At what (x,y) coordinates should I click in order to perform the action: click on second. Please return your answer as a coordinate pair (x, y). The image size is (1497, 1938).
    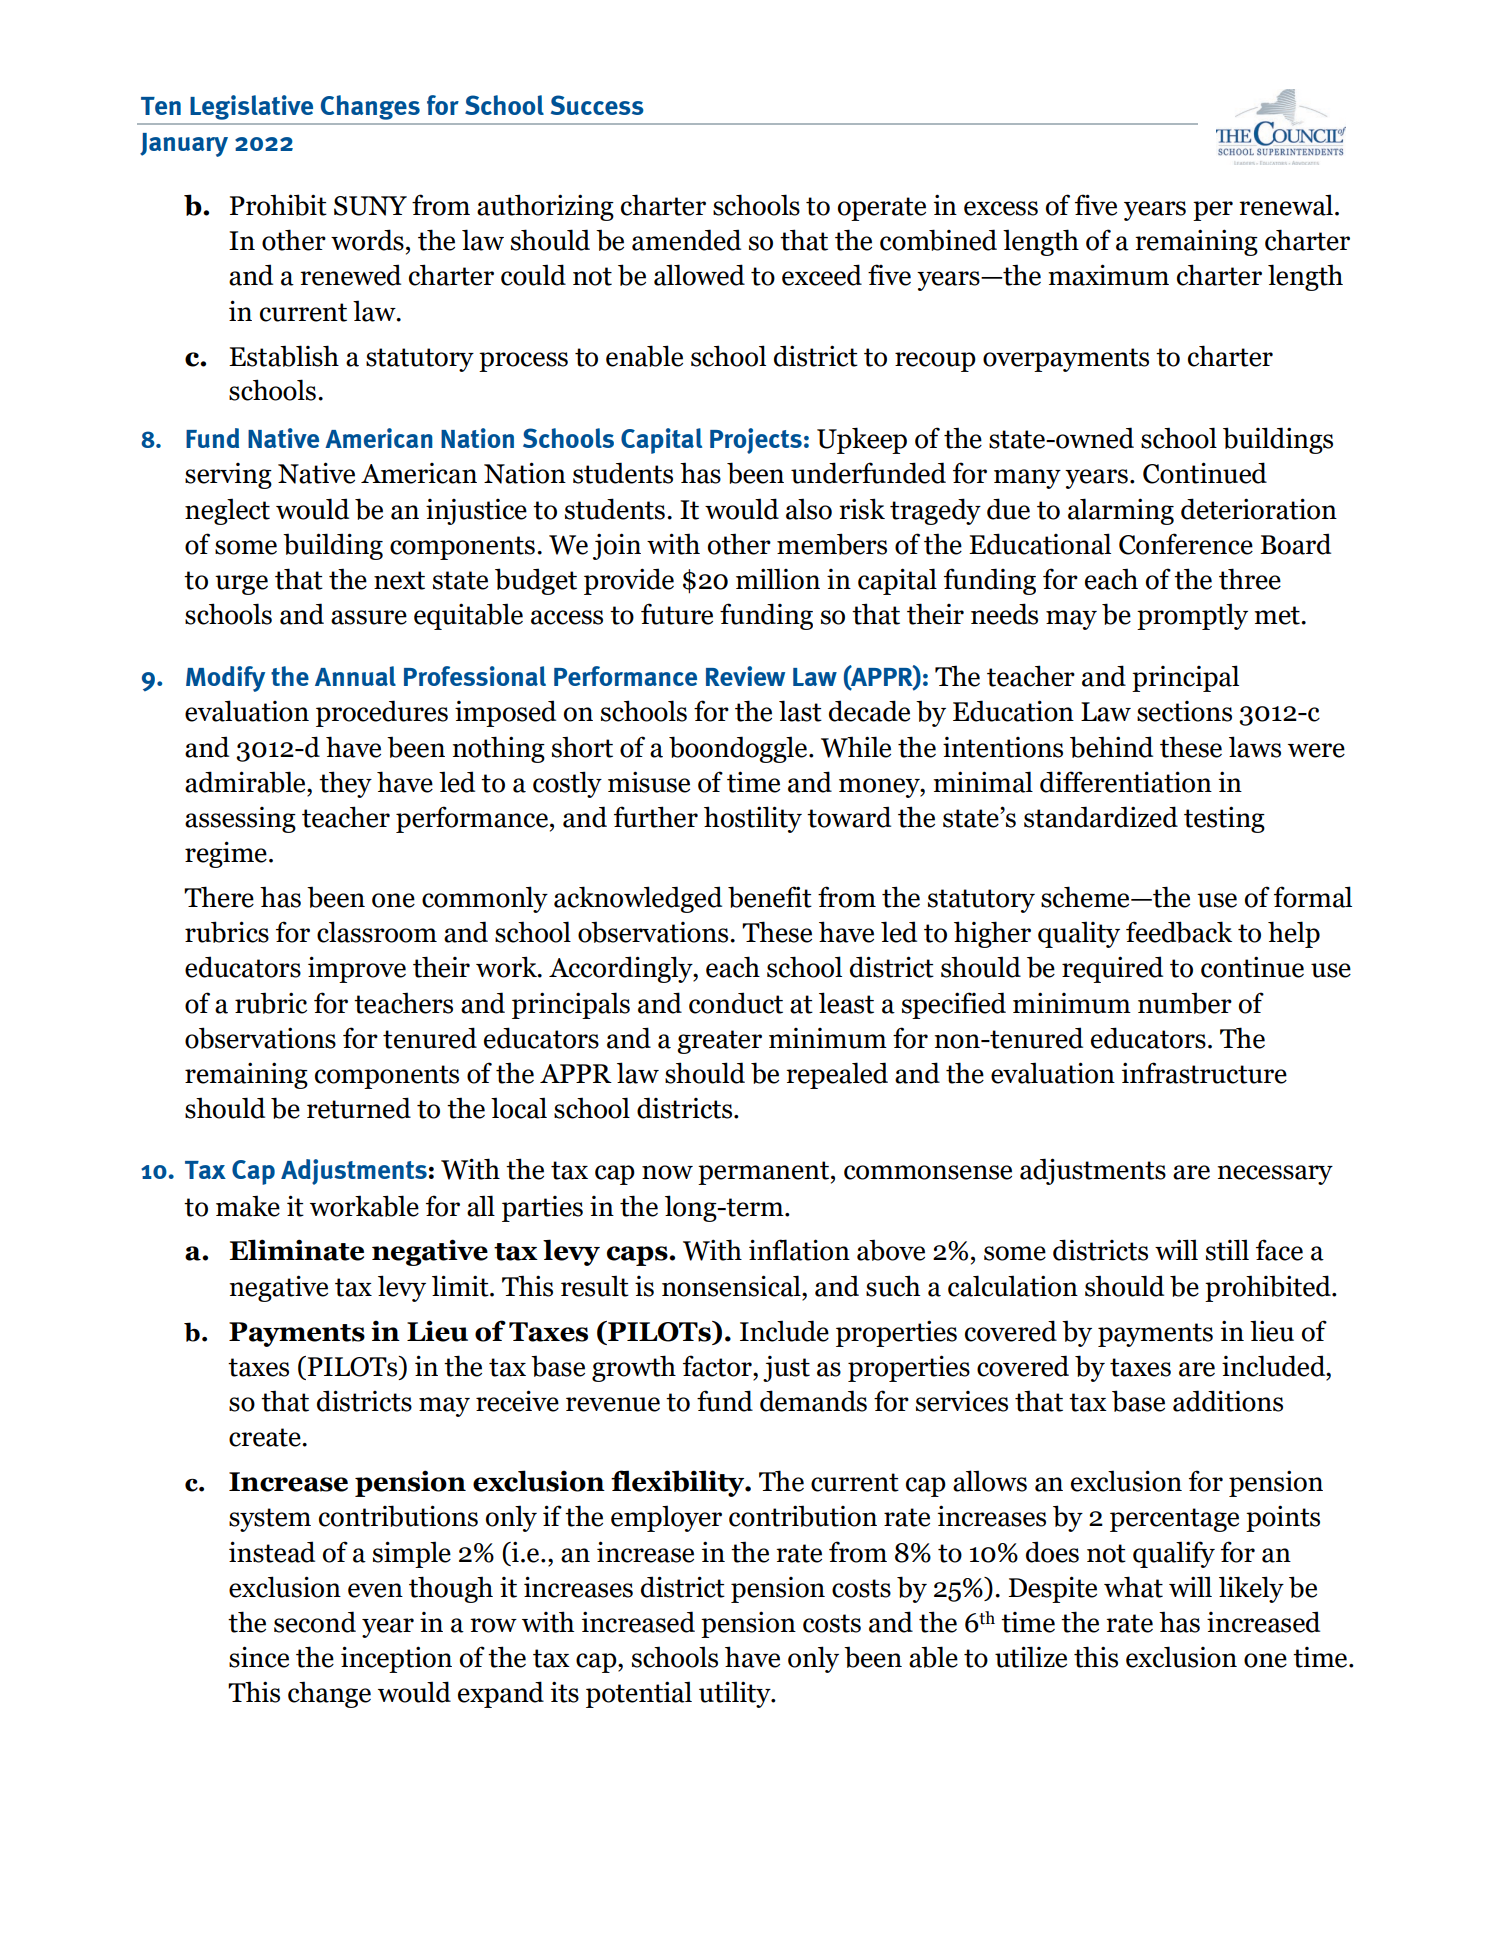
    Looking at the image, I should click on (315, 1622).
